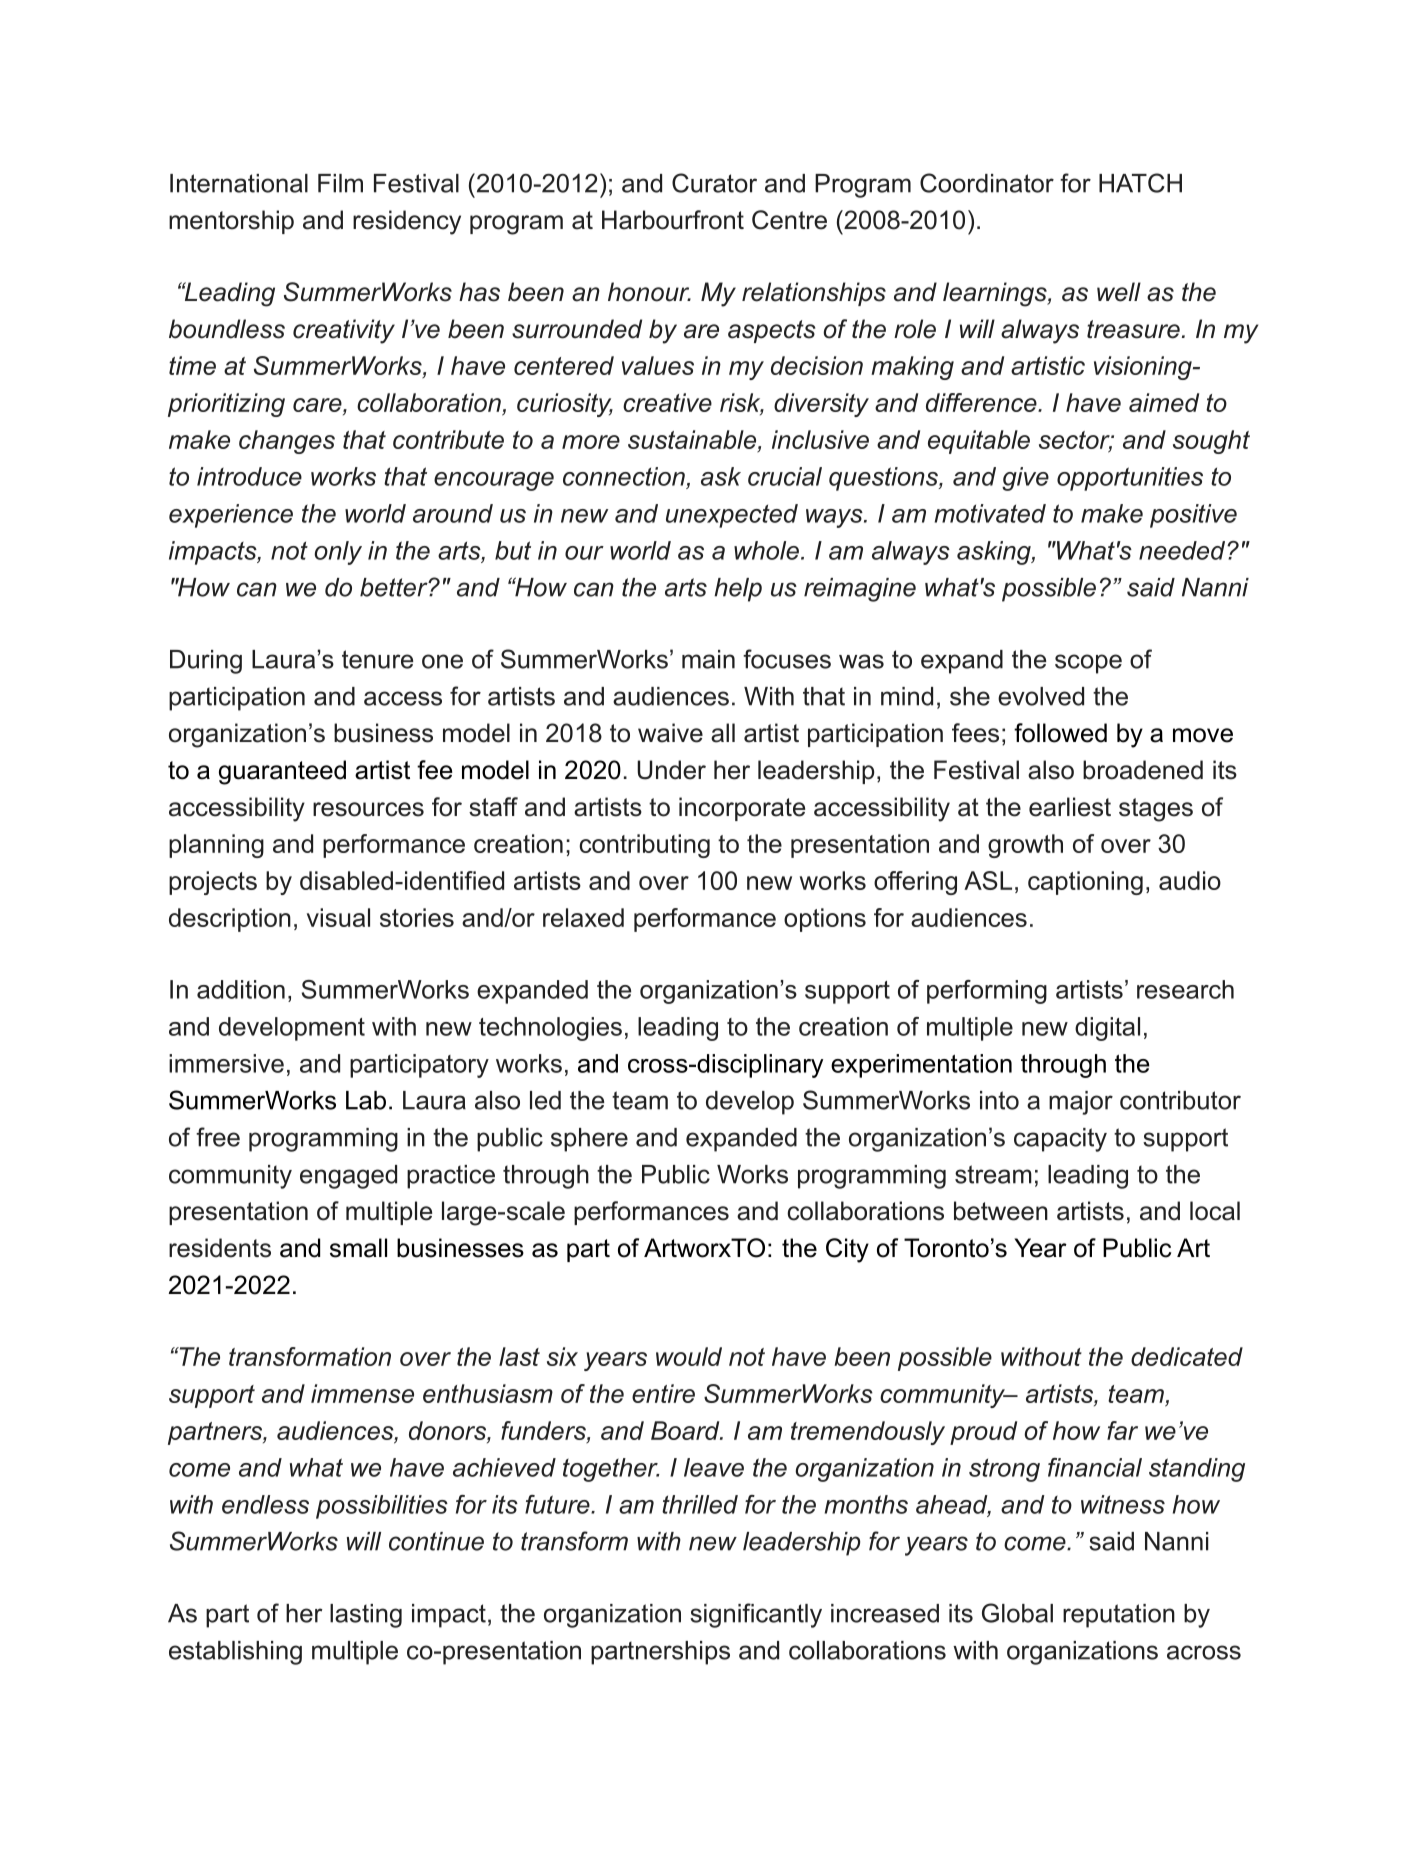 Image resolution: width=1428 pixels, height=1849 pixels. Describe the element at coordinates (340, 183) in the page. I see `Film` at that location.
